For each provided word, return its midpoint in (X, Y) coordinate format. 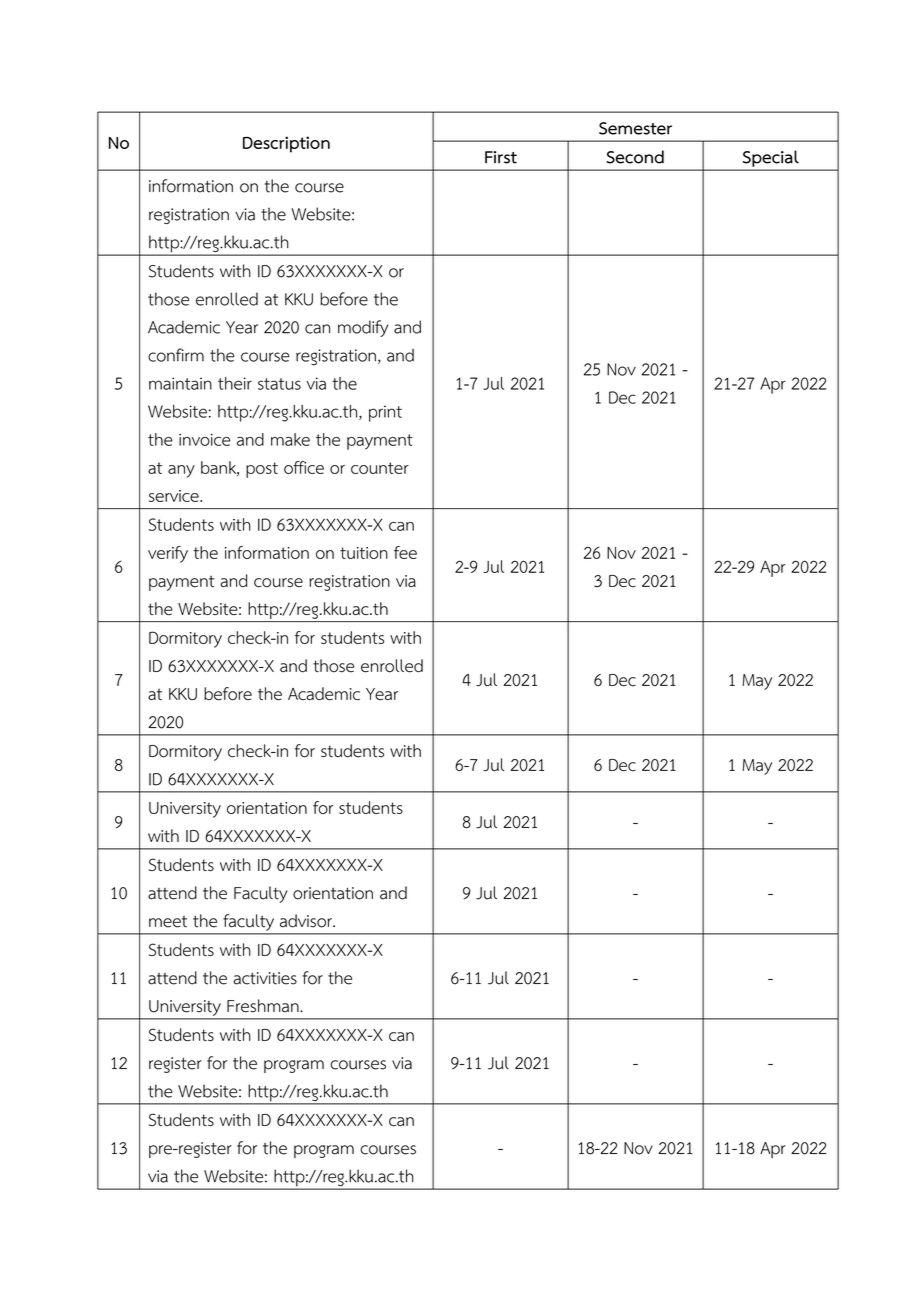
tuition (364, 553)
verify (168, 554)
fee (405, 552)
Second (635, 157)
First (501, 157)
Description (286, 144)
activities (265, 978)
